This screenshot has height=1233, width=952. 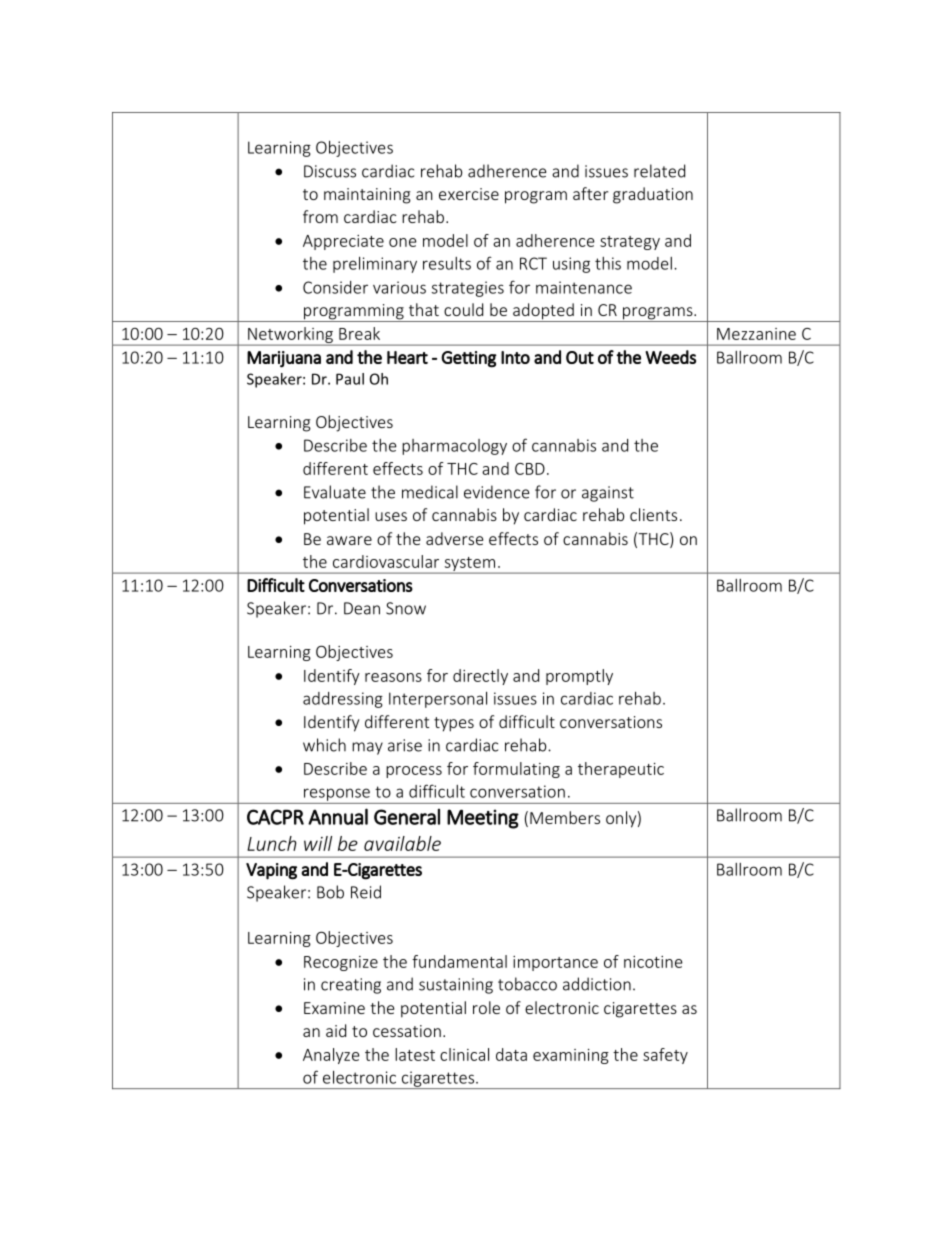 I want to click on system, so click(x=470, y=565).
